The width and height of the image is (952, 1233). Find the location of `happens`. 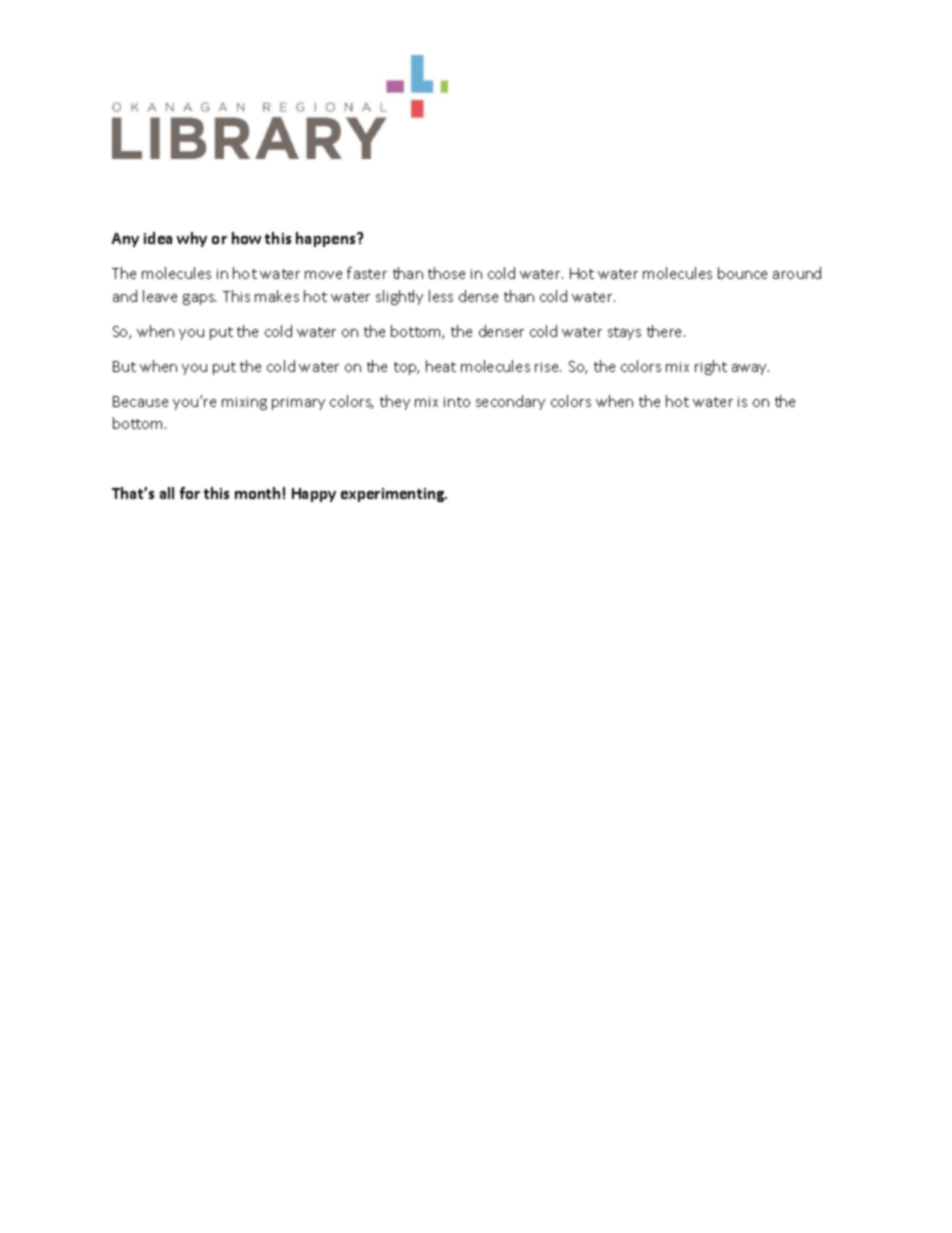

happens is located at coordinates (327, 239).
